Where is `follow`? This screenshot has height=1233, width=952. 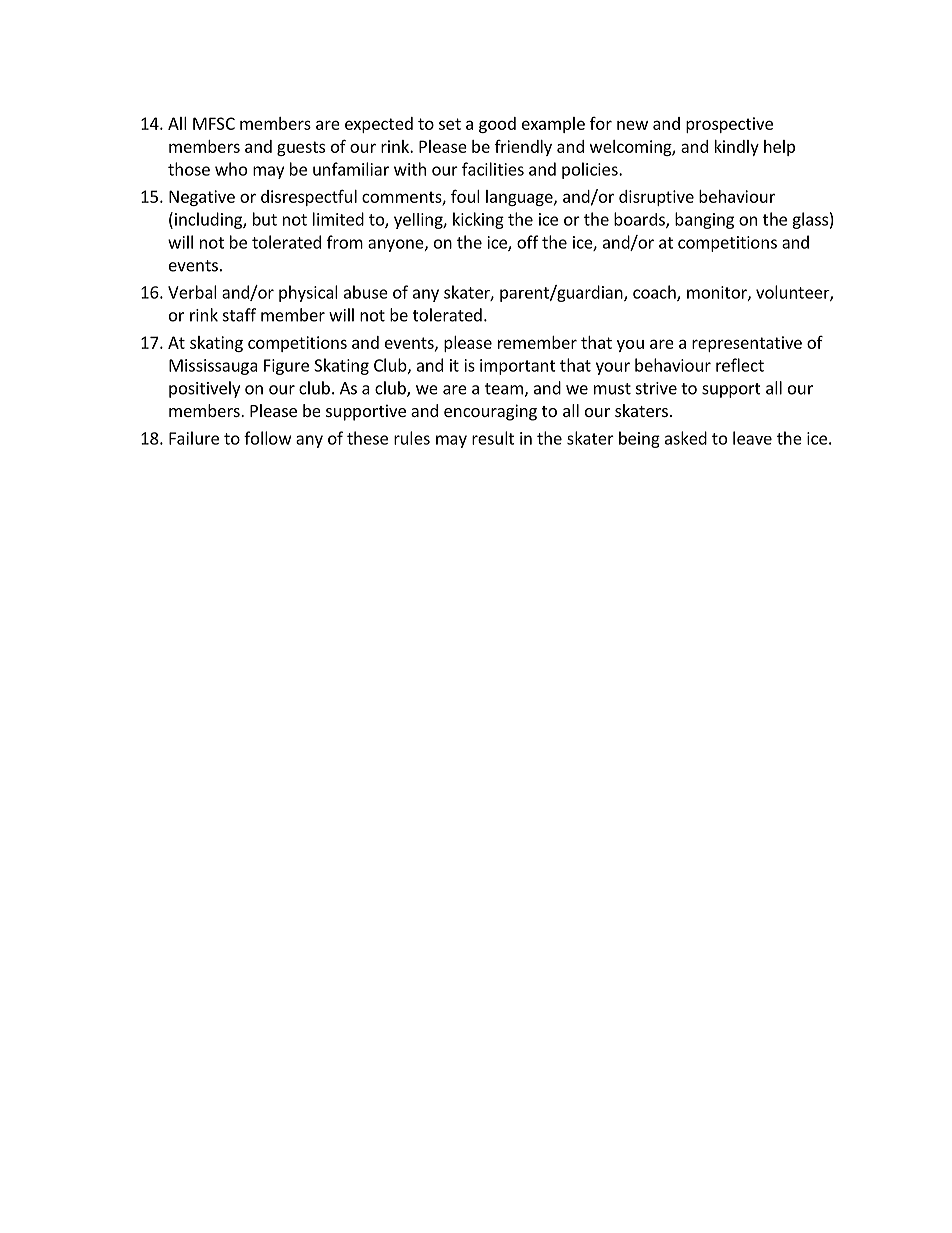 follow is located at coordinates (268, 438).
